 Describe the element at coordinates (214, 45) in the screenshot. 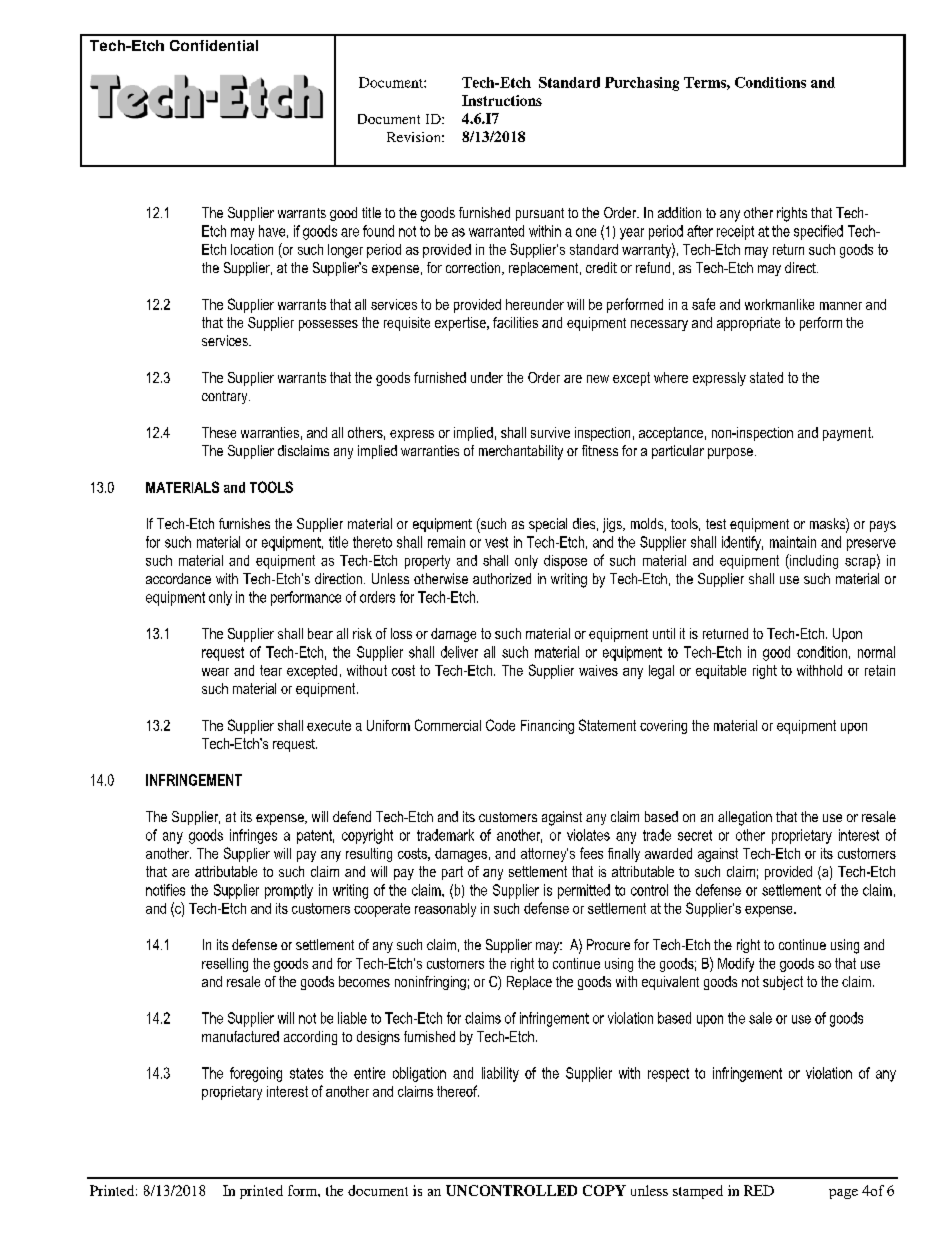

I see `Confidential` at that location.
